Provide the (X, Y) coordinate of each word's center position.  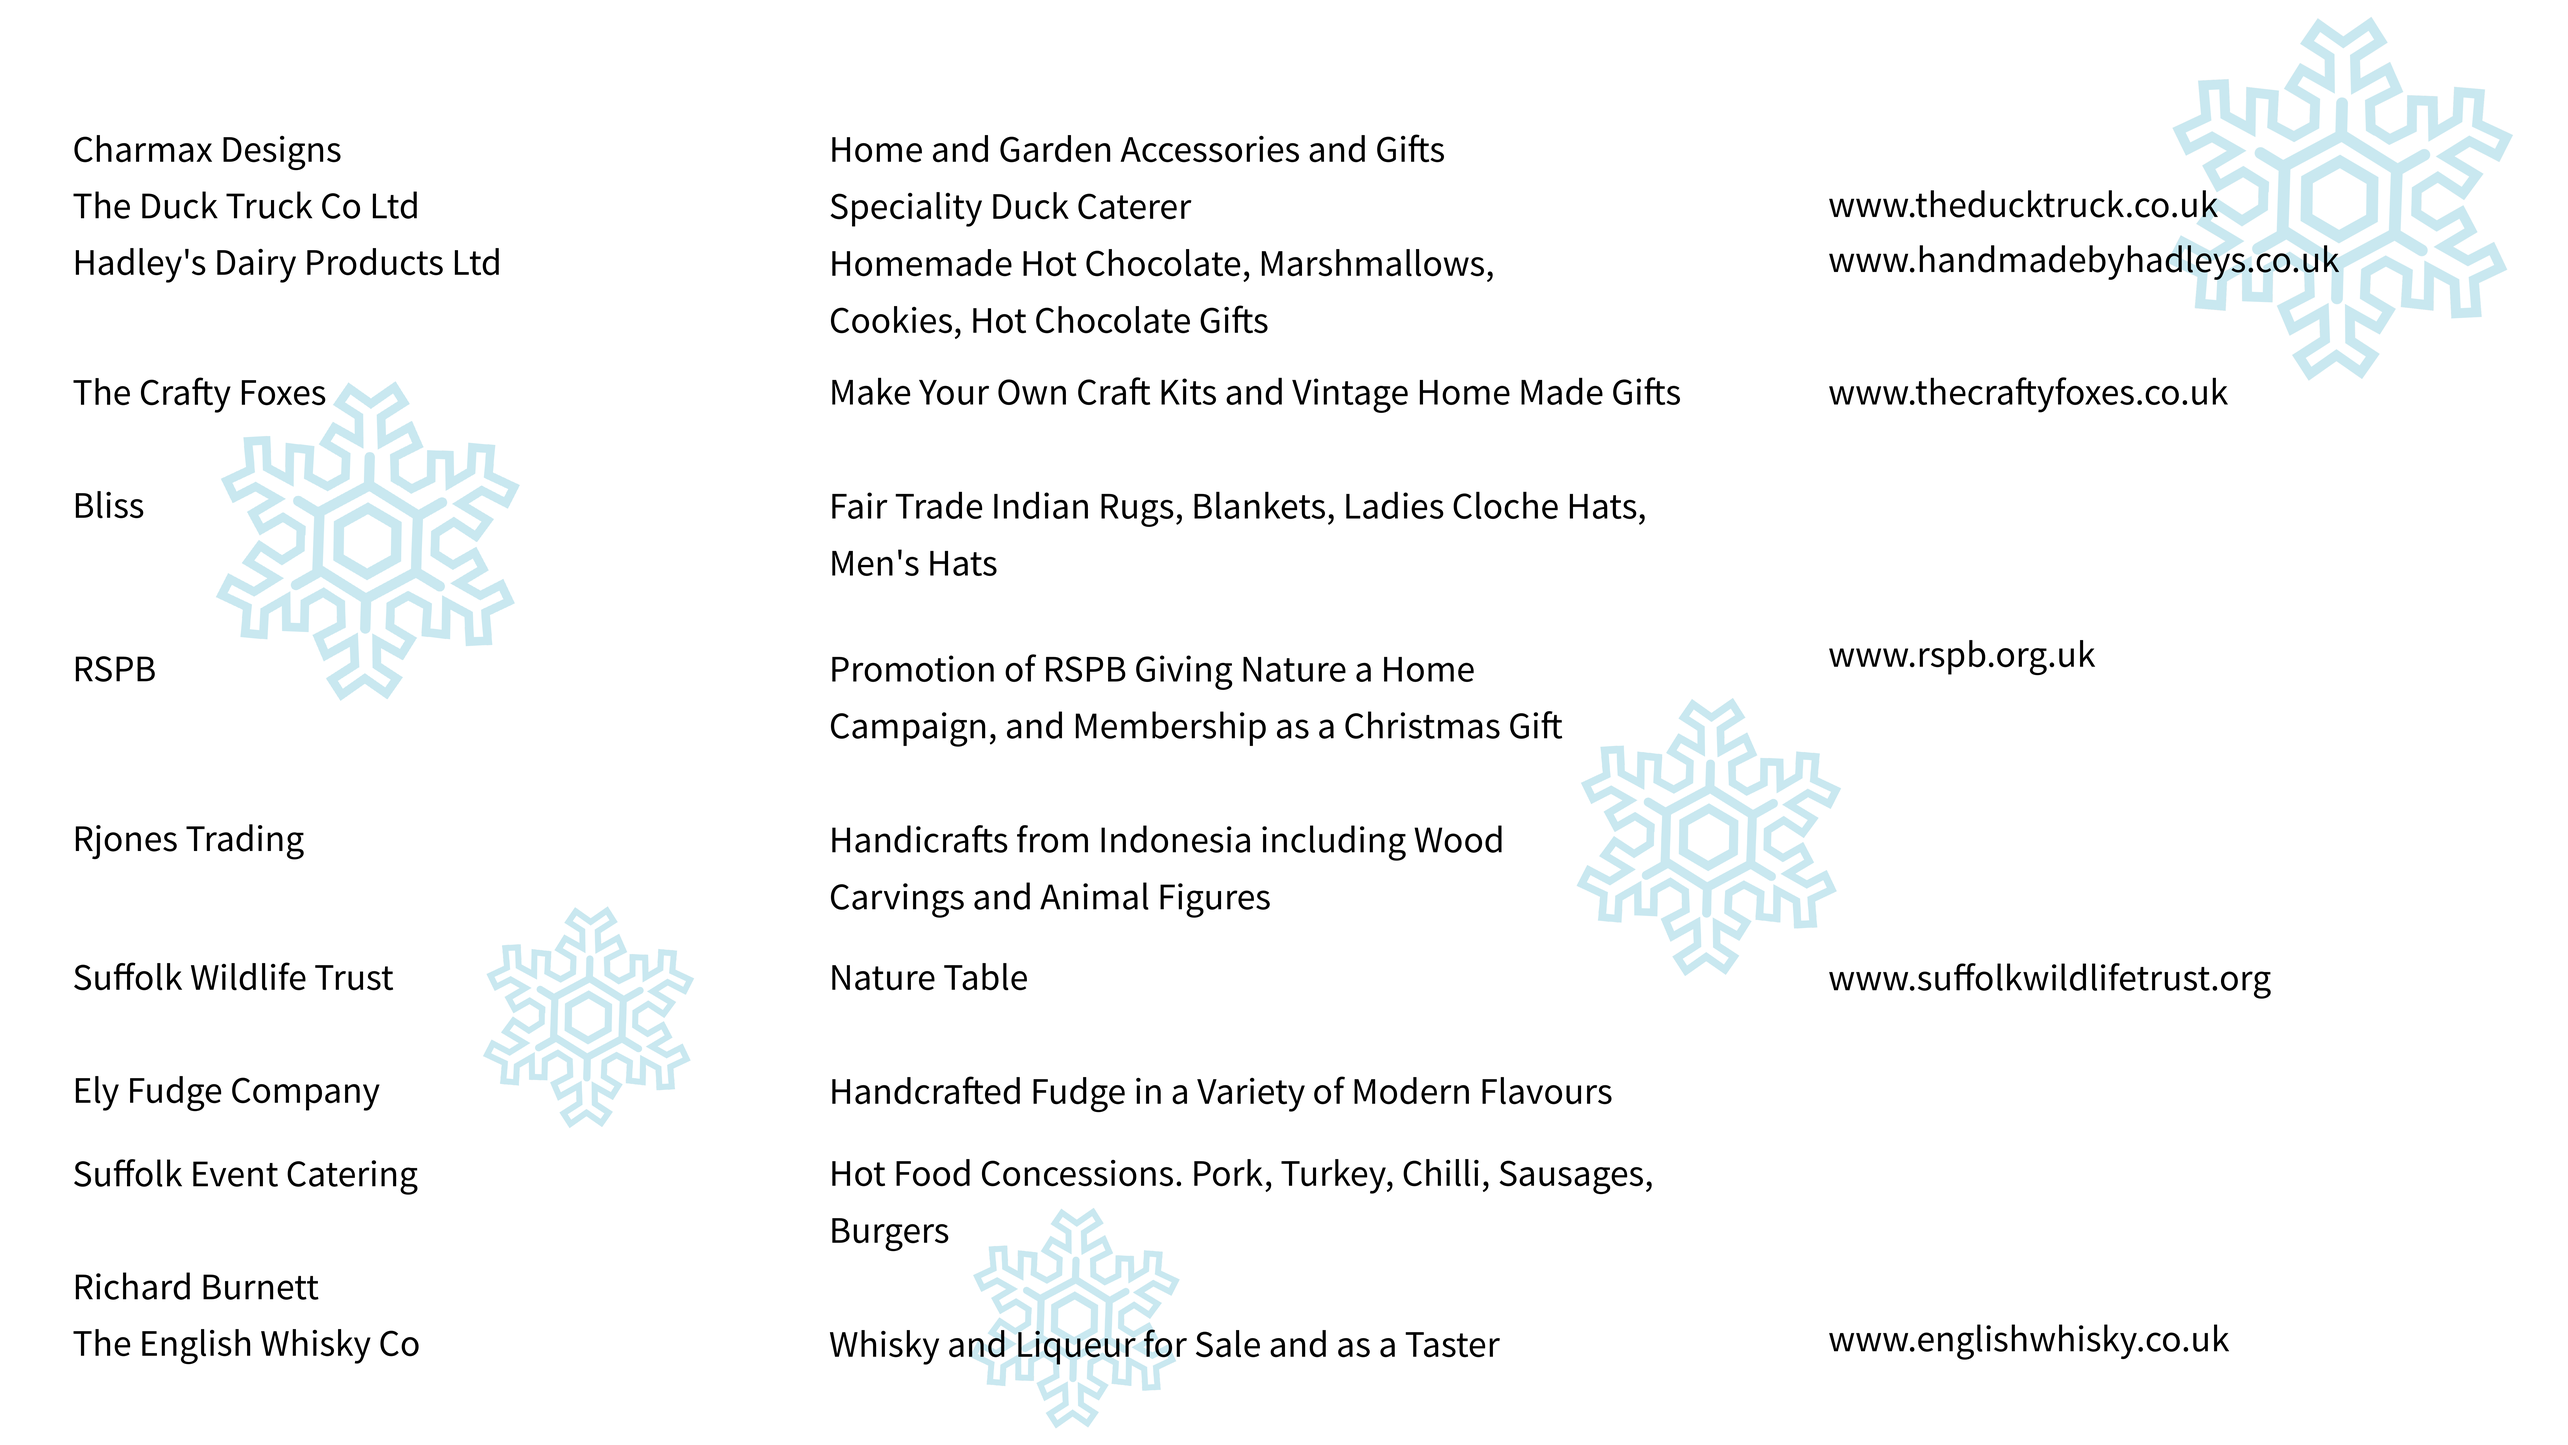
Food (933, 1173)
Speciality (906, 209)
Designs (282, 153)
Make (871, 391)
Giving (1184, 672)
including (1334, 843)
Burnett (261, 1287)
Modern (1411, 1091)
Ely (97, 1093)
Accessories (1209, 149)
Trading (245, 842)
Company (306, 1094)
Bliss (110, 505)
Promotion (913, 668)
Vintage (1350, 395)
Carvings (897, 900)
